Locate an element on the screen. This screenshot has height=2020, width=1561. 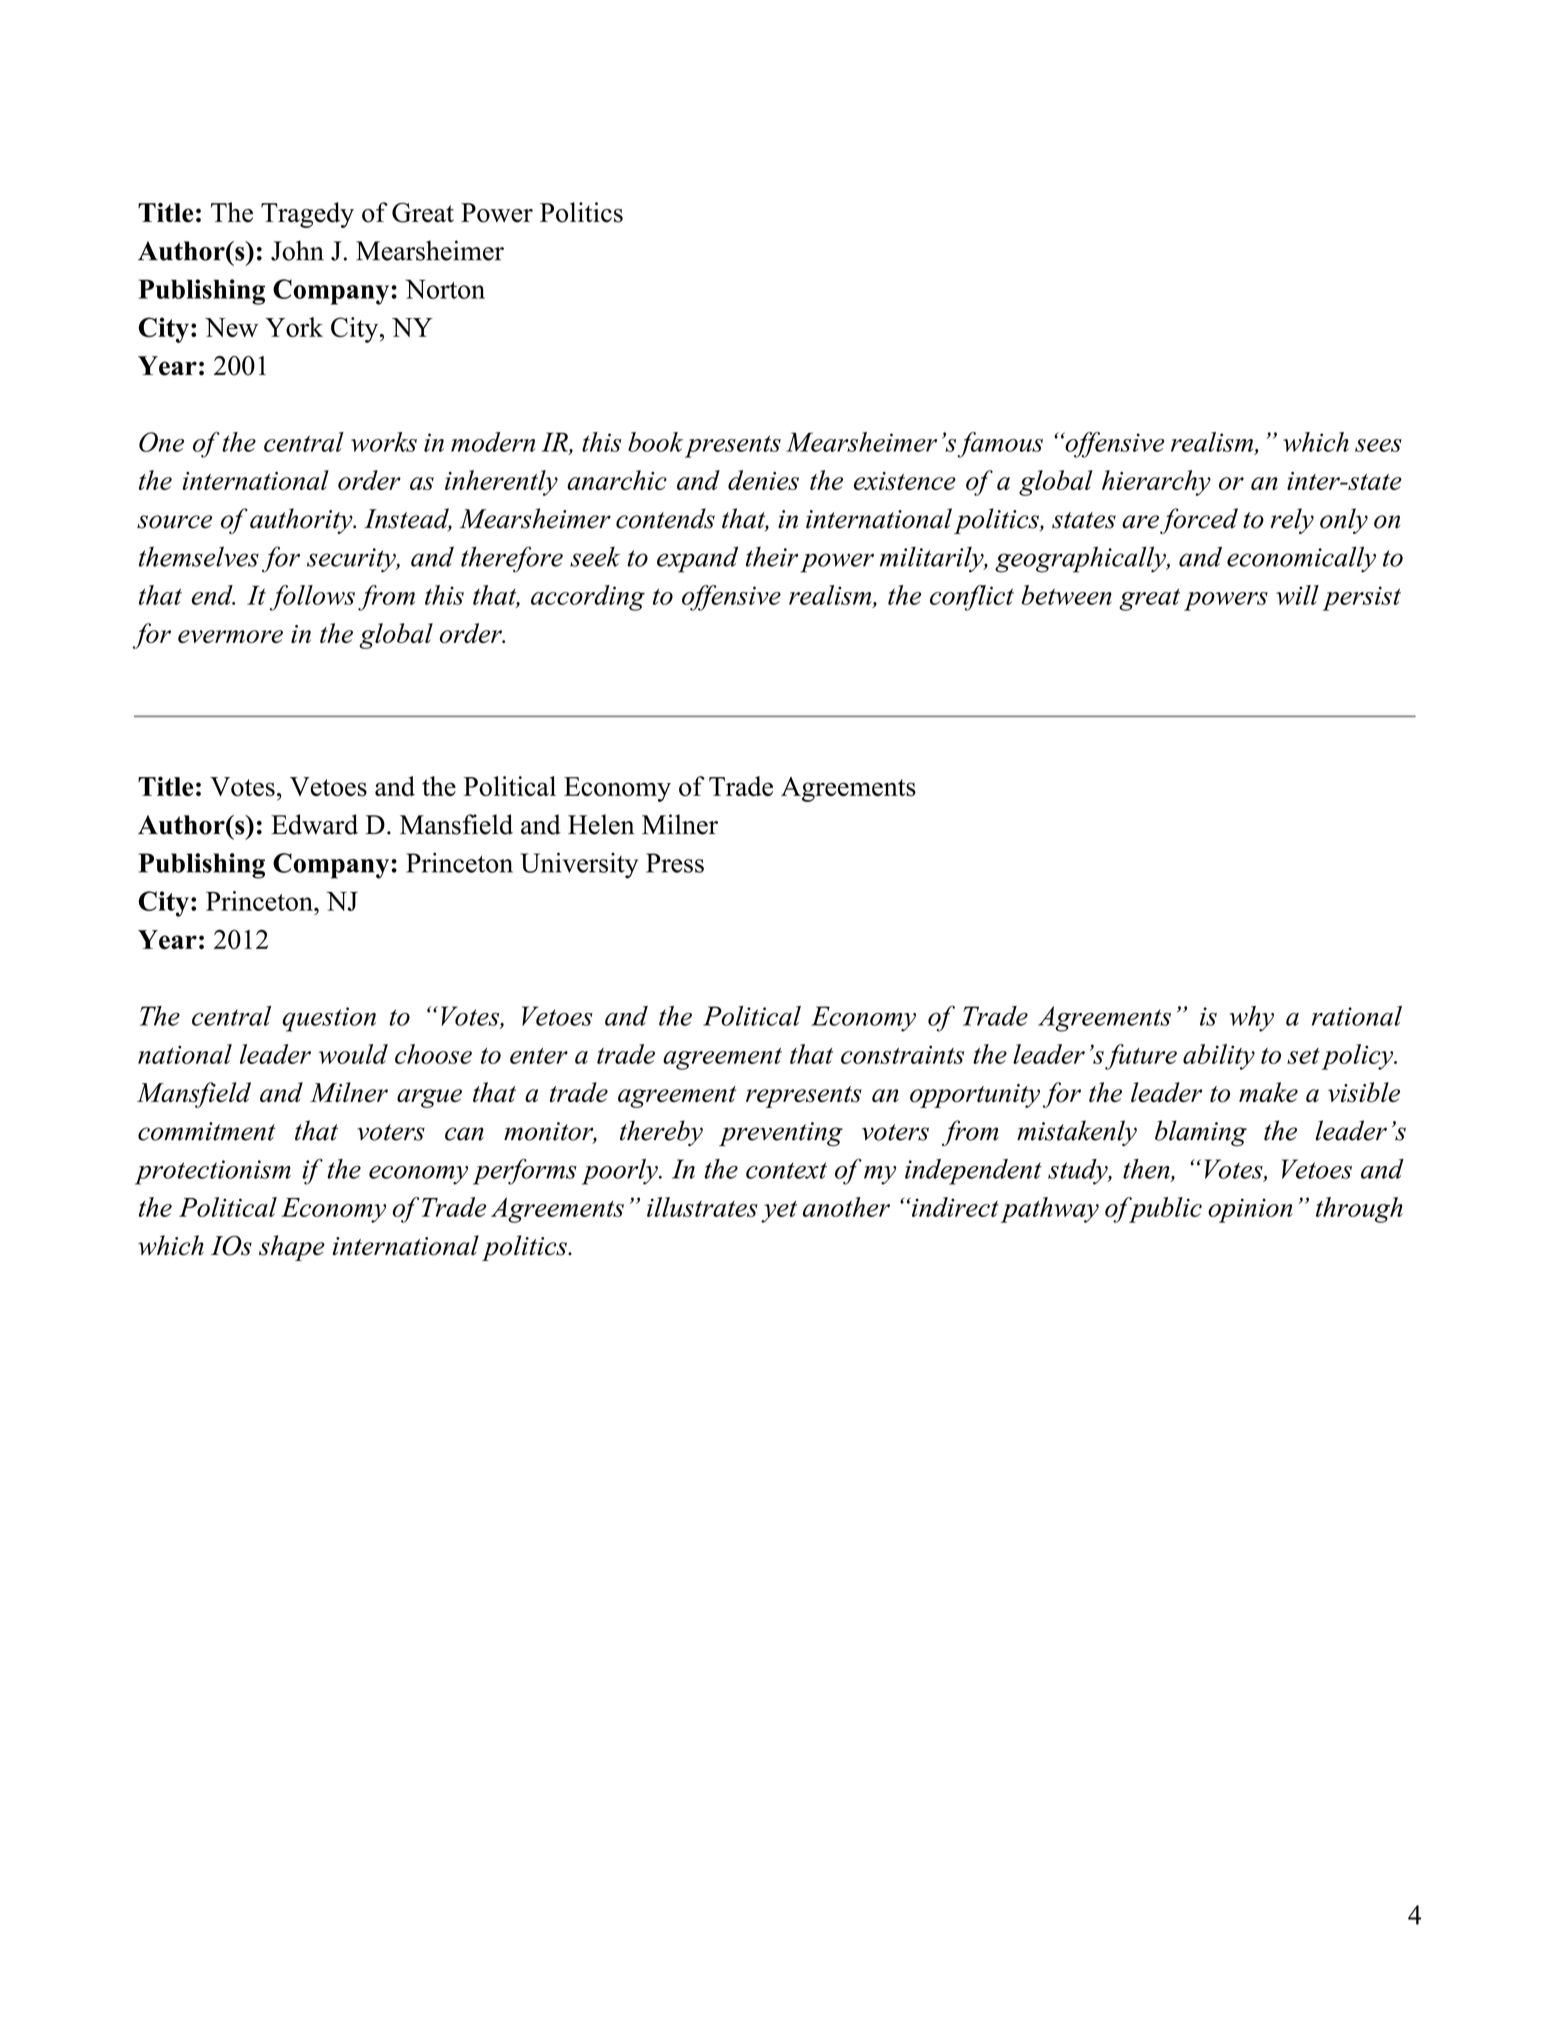
yet is located at coordinates (779, 1212).
